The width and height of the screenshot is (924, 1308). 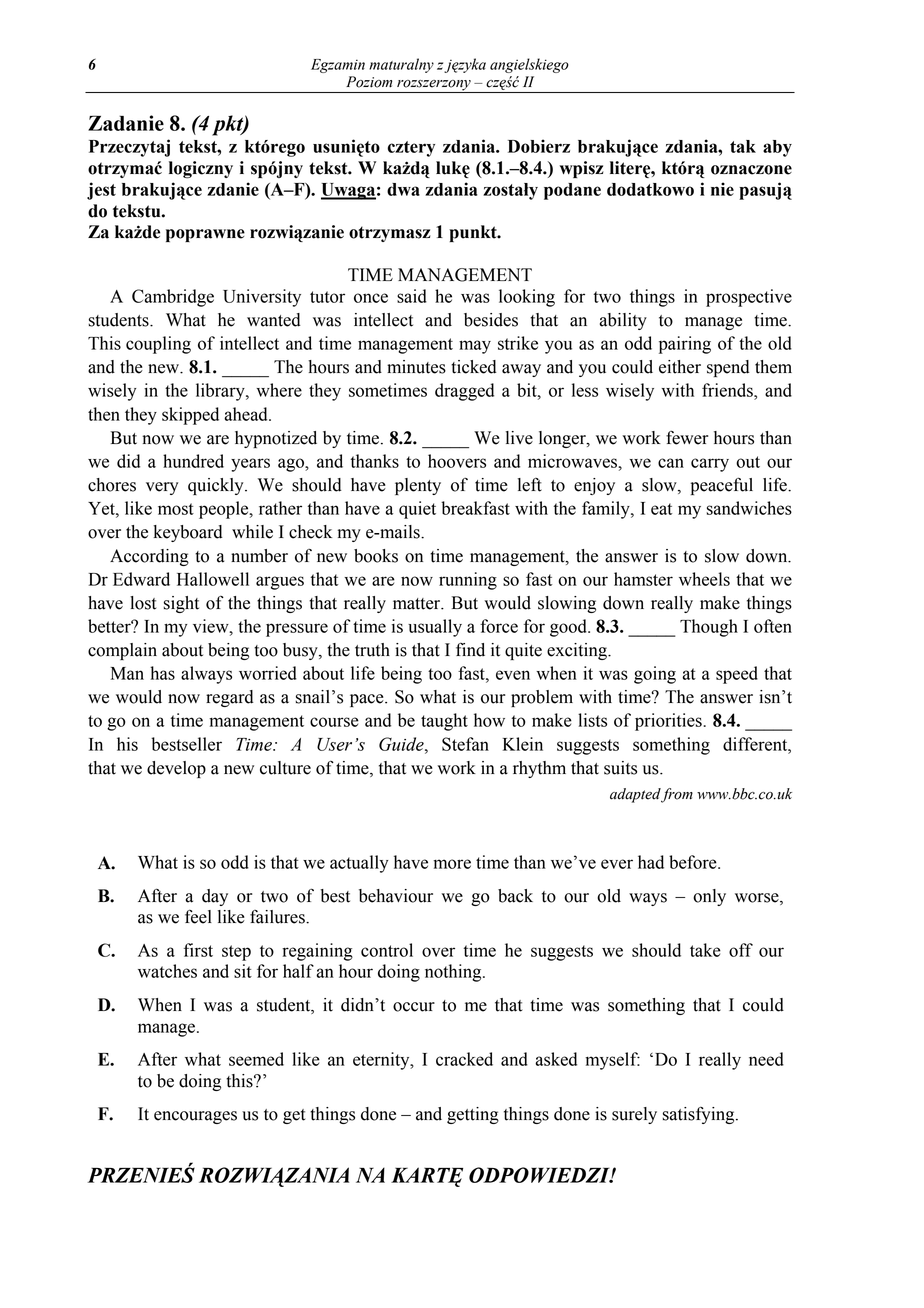 What do you see at coordinates (412, 296) in the screenshot?
I see `said` at bounding box center [412, 296].
